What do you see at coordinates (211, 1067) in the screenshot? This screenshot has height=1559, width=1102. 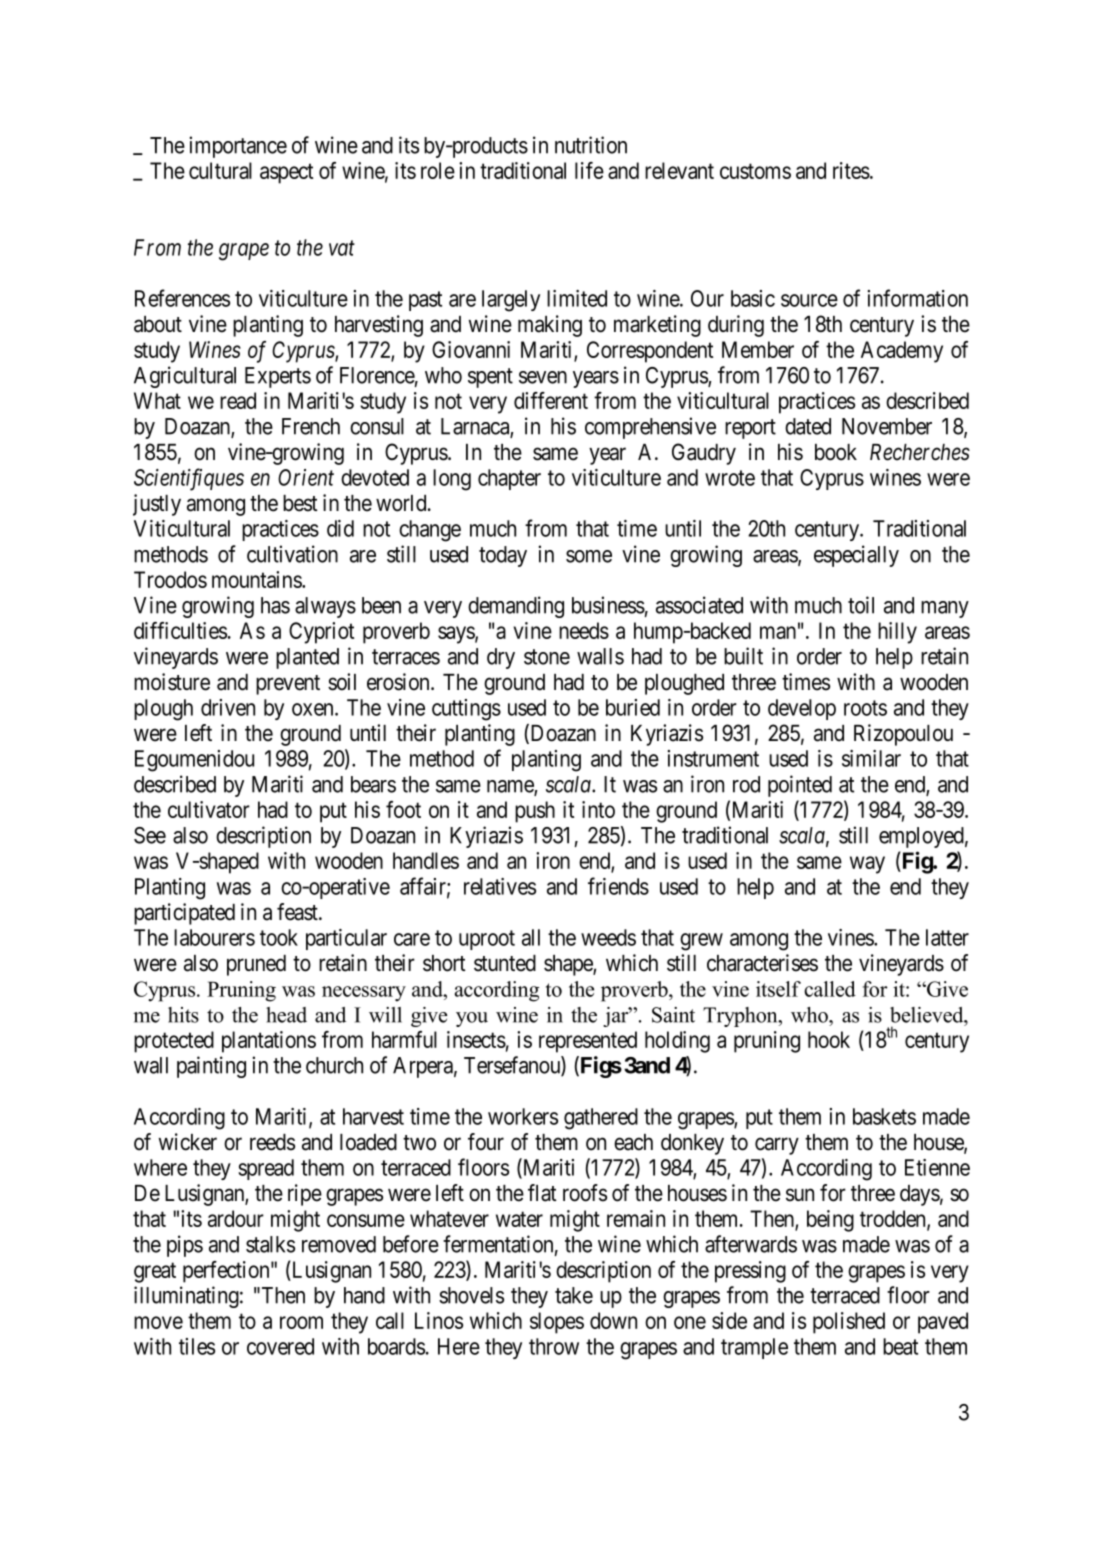 I see `painting` at bounding box center [211, 1067].
